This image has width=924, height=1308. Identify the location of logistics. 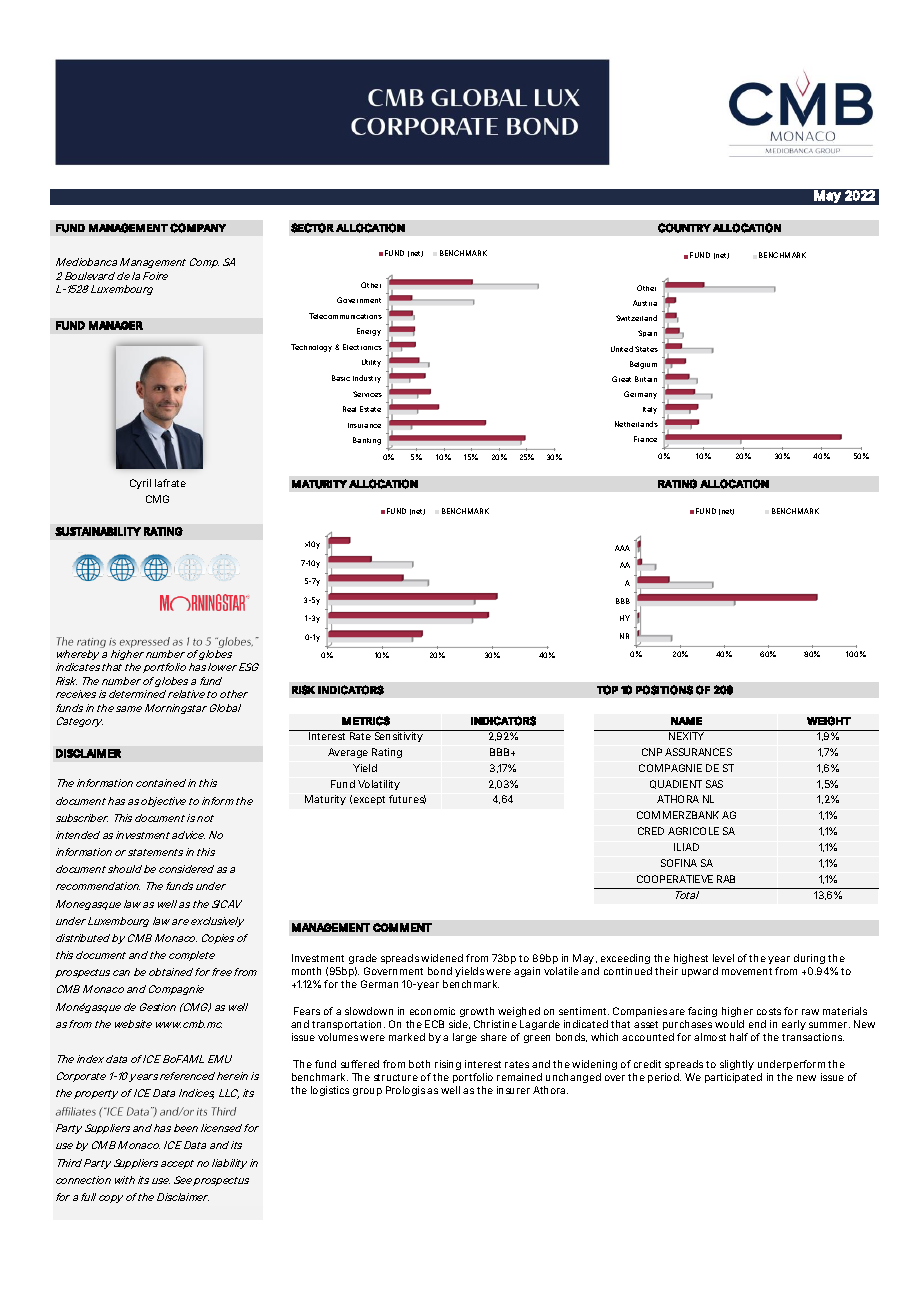
(330, 1091).
